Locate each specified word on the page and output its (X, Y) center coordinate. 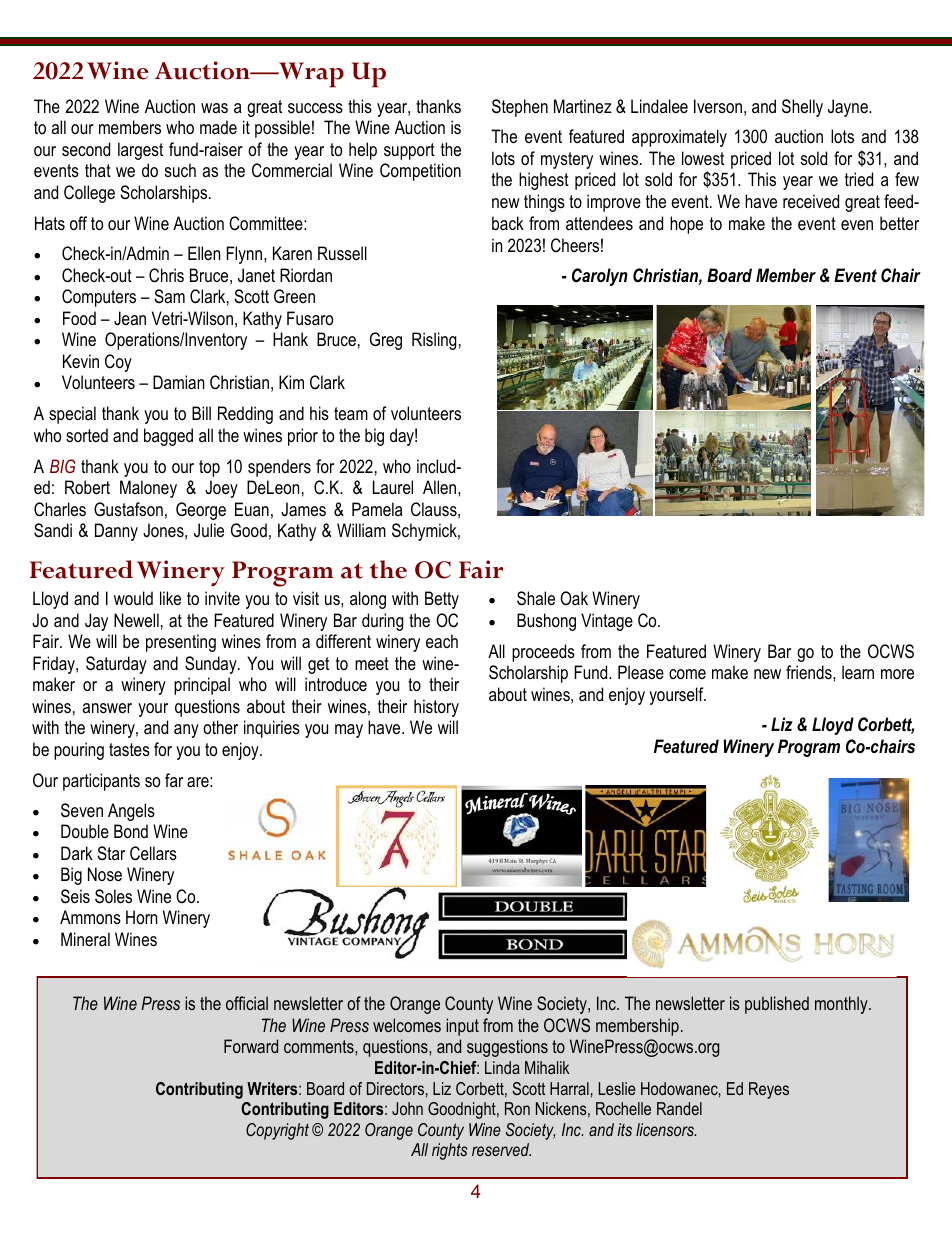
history (436, 708)
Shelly (802, 108)
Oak (574, 598)
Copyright (277, 1131)
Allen (441, 487)
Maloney (148, 489)
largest (140, 151)
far (174, 780)
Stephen (520, 108)
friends (810, 672)
